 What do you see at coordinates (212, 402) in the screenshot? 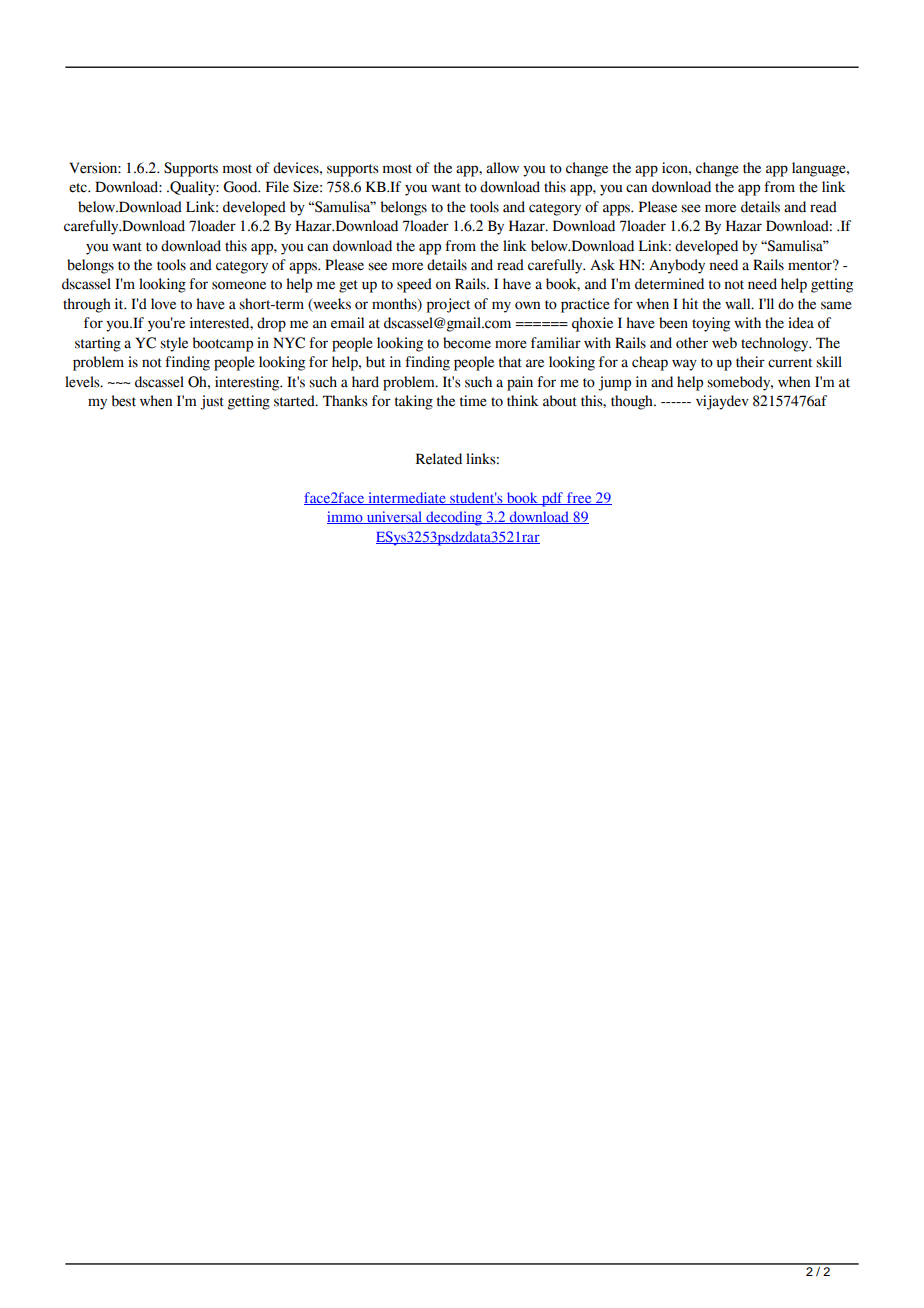
I see `just` at bounding box center [212, 402].
